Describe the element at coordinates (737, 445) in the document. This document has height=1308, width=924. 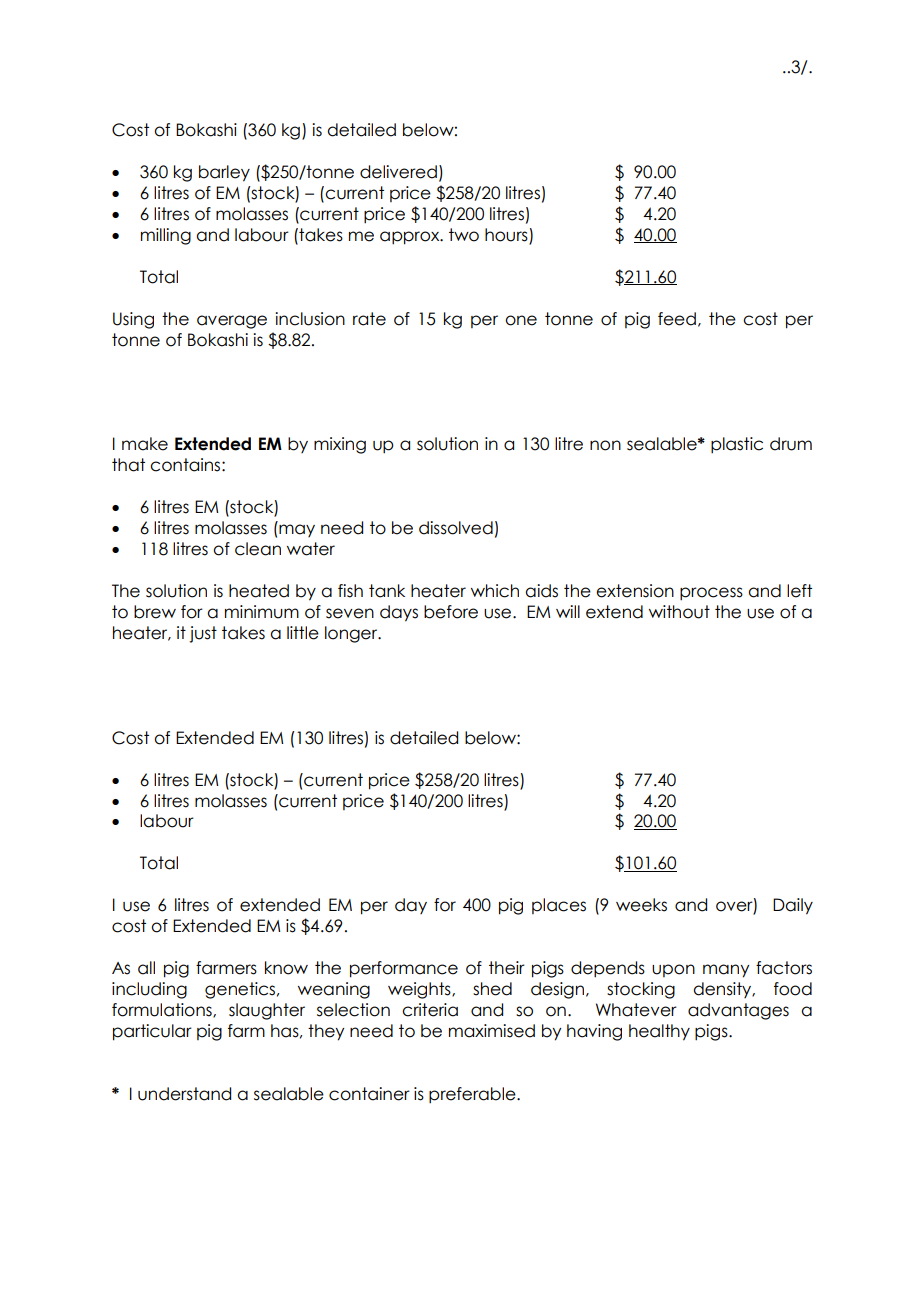
I see `plastic` at that location.
